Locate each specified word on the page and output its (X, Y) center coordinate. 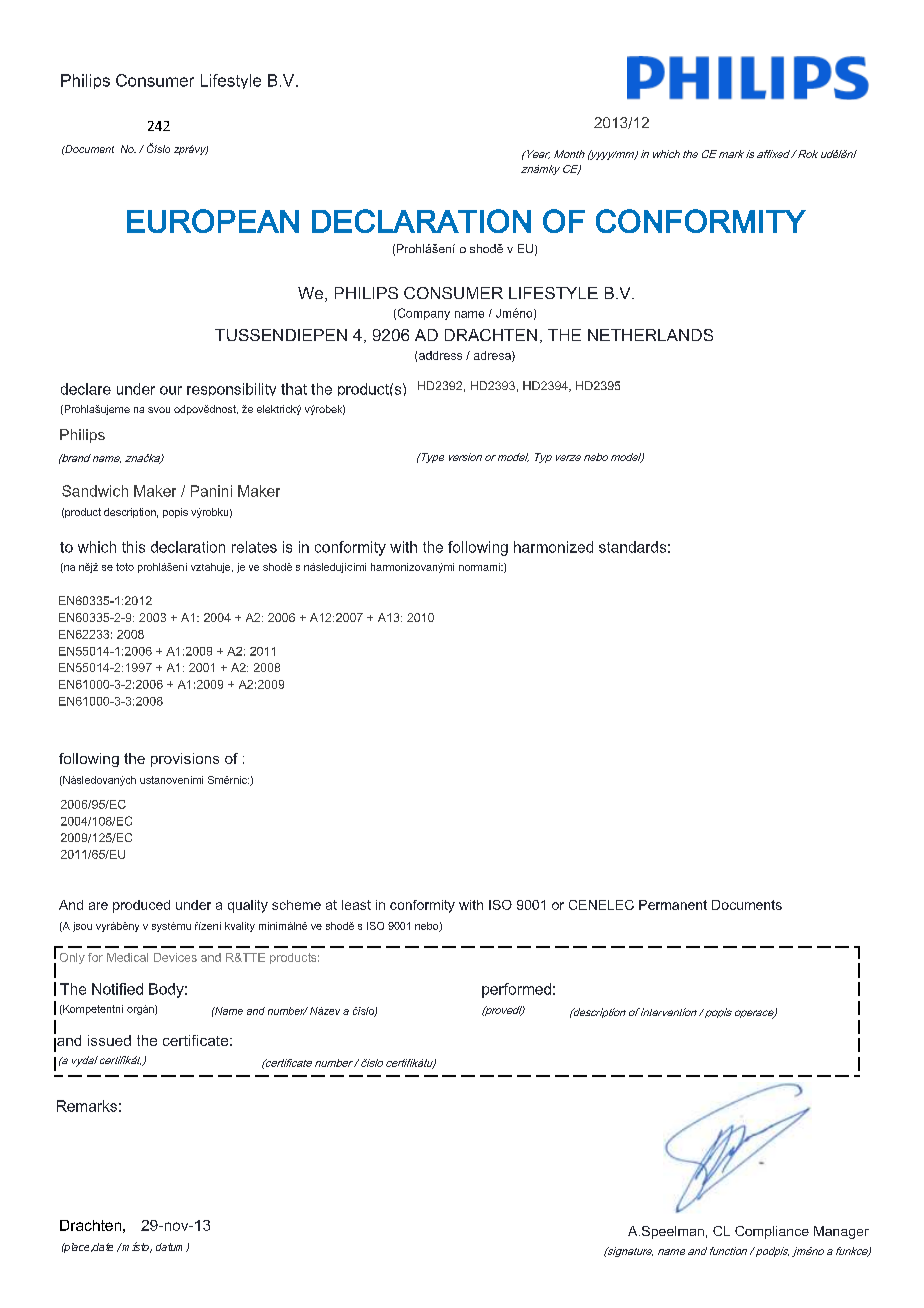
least (356, 905)
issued (109, 1040)
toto (125, 567)
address (440, 355)
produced (141, 906)
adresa (493, 356)
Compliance (772, 1232)
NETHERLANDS (650, 335)
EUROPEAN (213, 221)
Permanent (673, 905)
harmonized (553, 547)
